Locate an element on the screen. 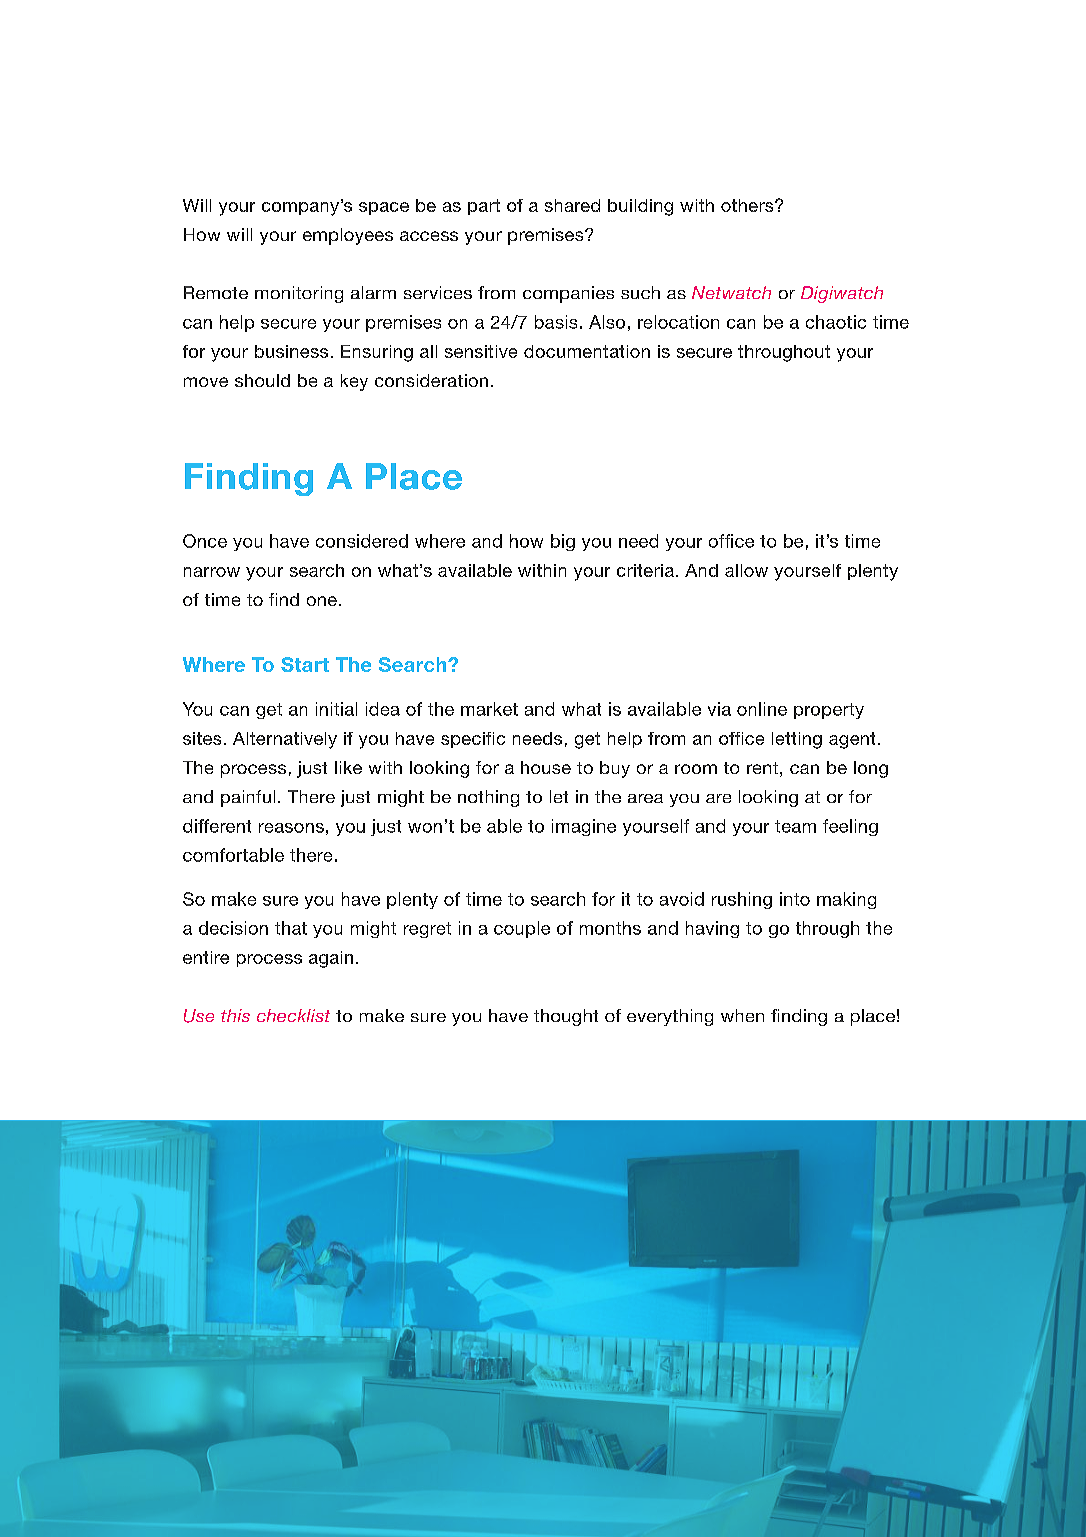 This screenshot has width=1086, height=1537. others is located at coordinates (748, 205).
